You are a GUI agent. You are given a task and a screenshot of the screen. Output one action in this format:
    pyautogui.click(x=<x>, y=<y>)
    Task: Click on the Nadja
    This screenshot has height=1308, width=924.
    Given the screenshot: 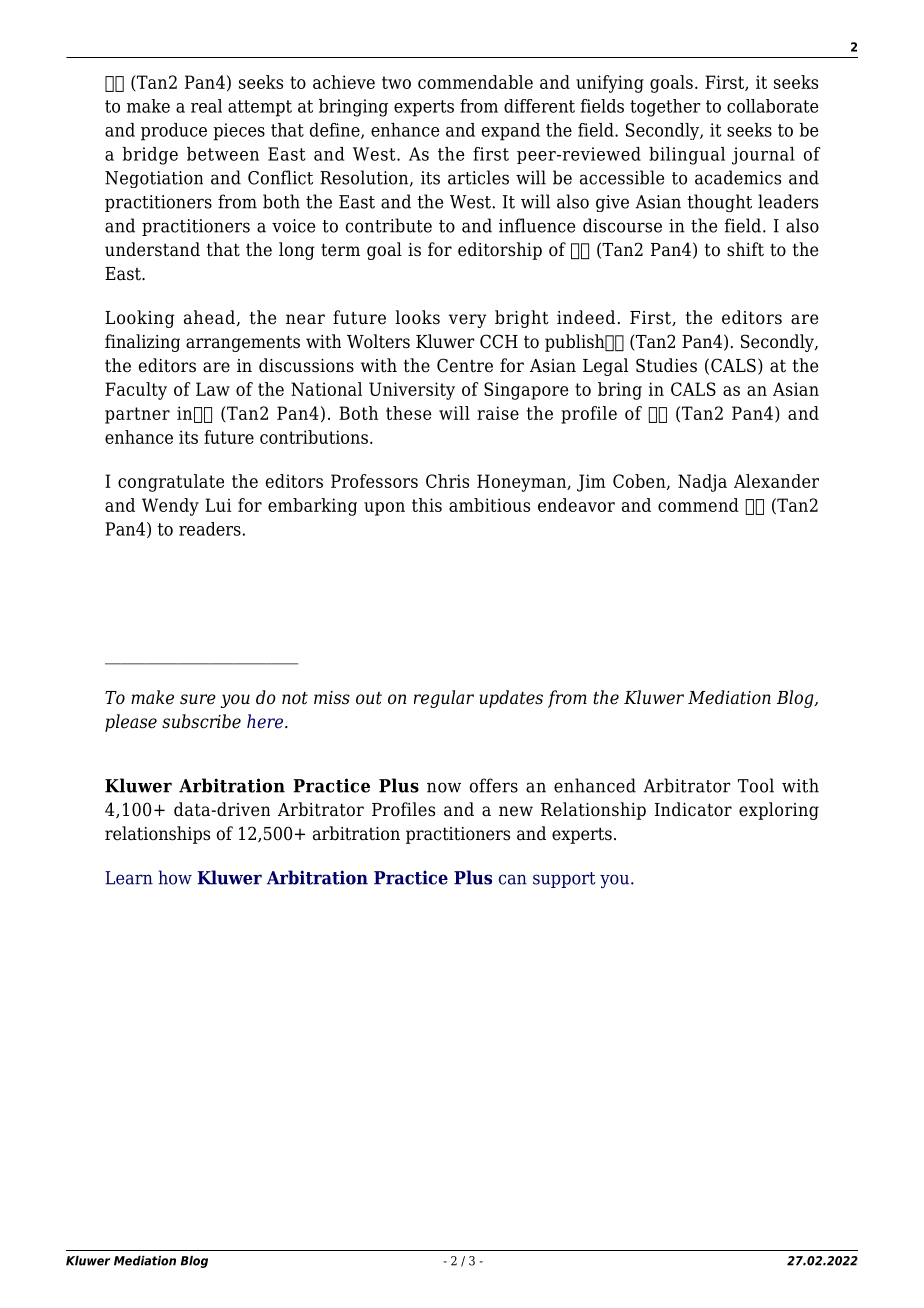 What is the action you would take?
    pyautogui.click(x=702, y=483)
